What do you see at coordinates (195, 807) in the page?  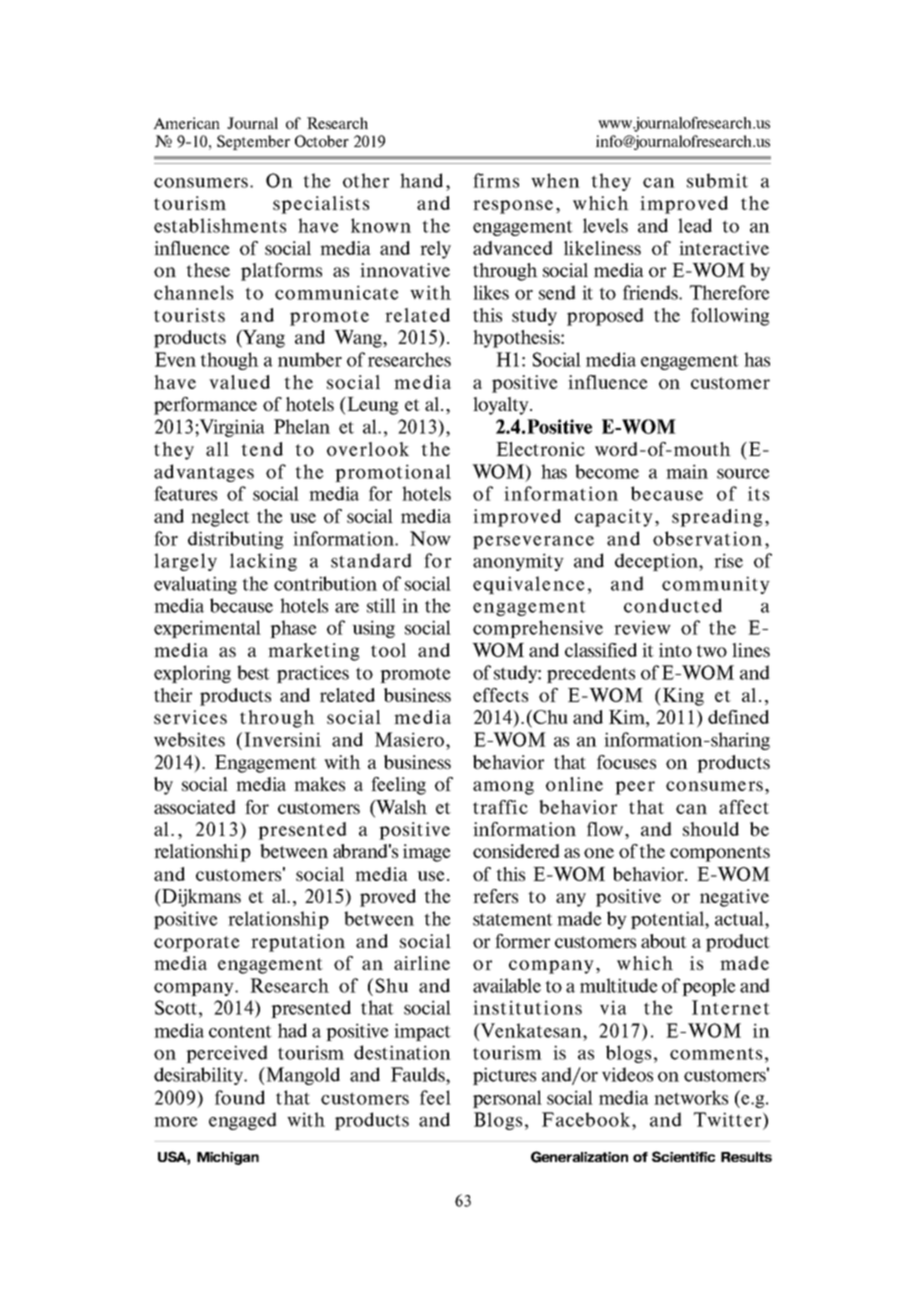 I see `associated` at bounding box center [195, 807].
